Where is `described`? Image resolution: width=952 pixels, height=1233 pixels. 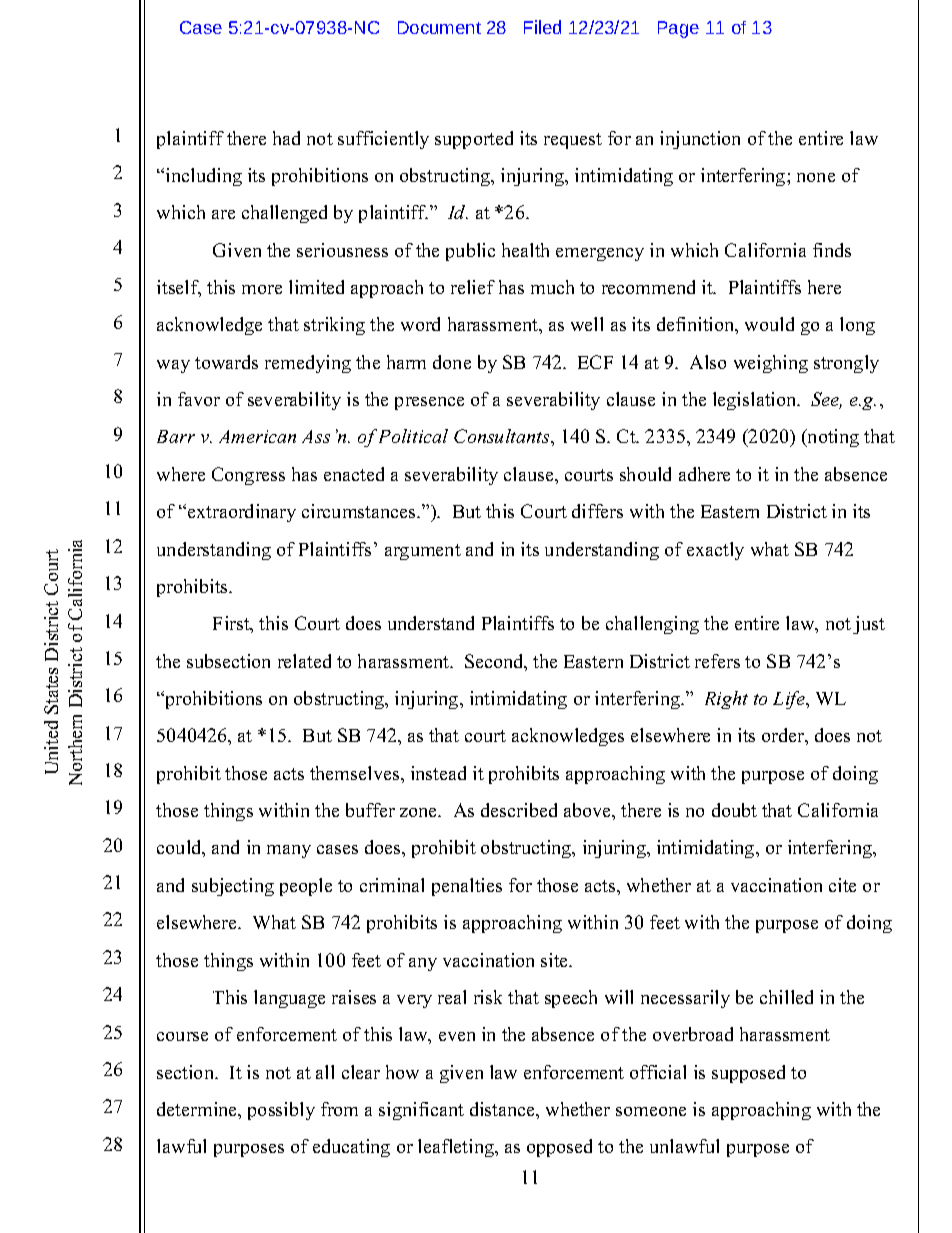
described is located at coordinates (519, 810).
